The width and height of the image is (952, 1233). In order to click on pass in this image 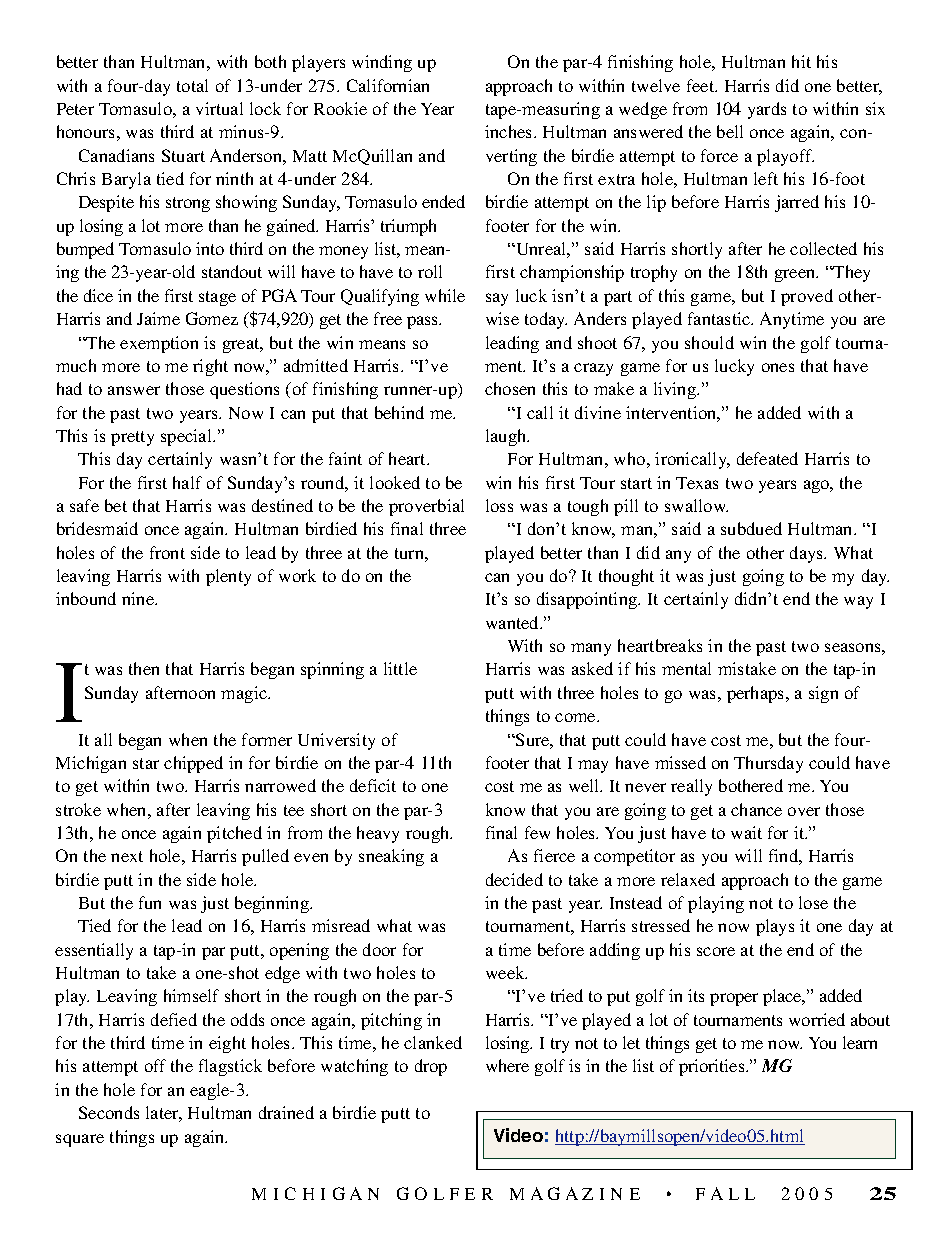, I will do `click(423, 322)`.
